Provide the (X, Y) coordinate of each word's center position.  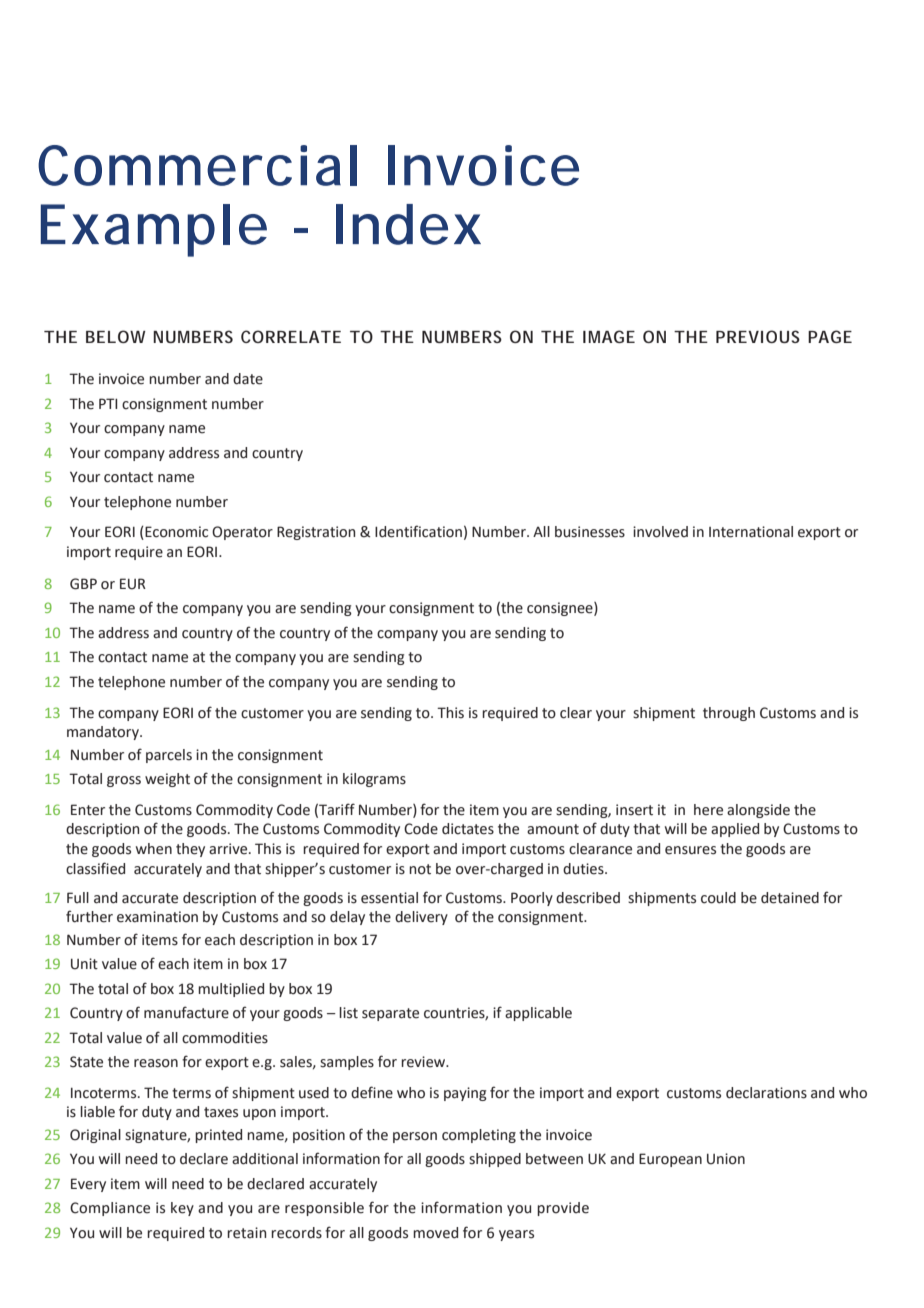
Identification (418, 531)
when (154, 849)
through (729, 714)
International (751, 532)
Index (408, 224)
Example (154, 230)
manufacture (186, 1012)
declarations (766, 1093)
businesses (590, 532)
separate (390, 1014)
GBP (83, 584)
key (182, 1209)
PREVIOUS (758, 336)
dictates (468, 829)
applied (735, 830)
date (248, 379)
